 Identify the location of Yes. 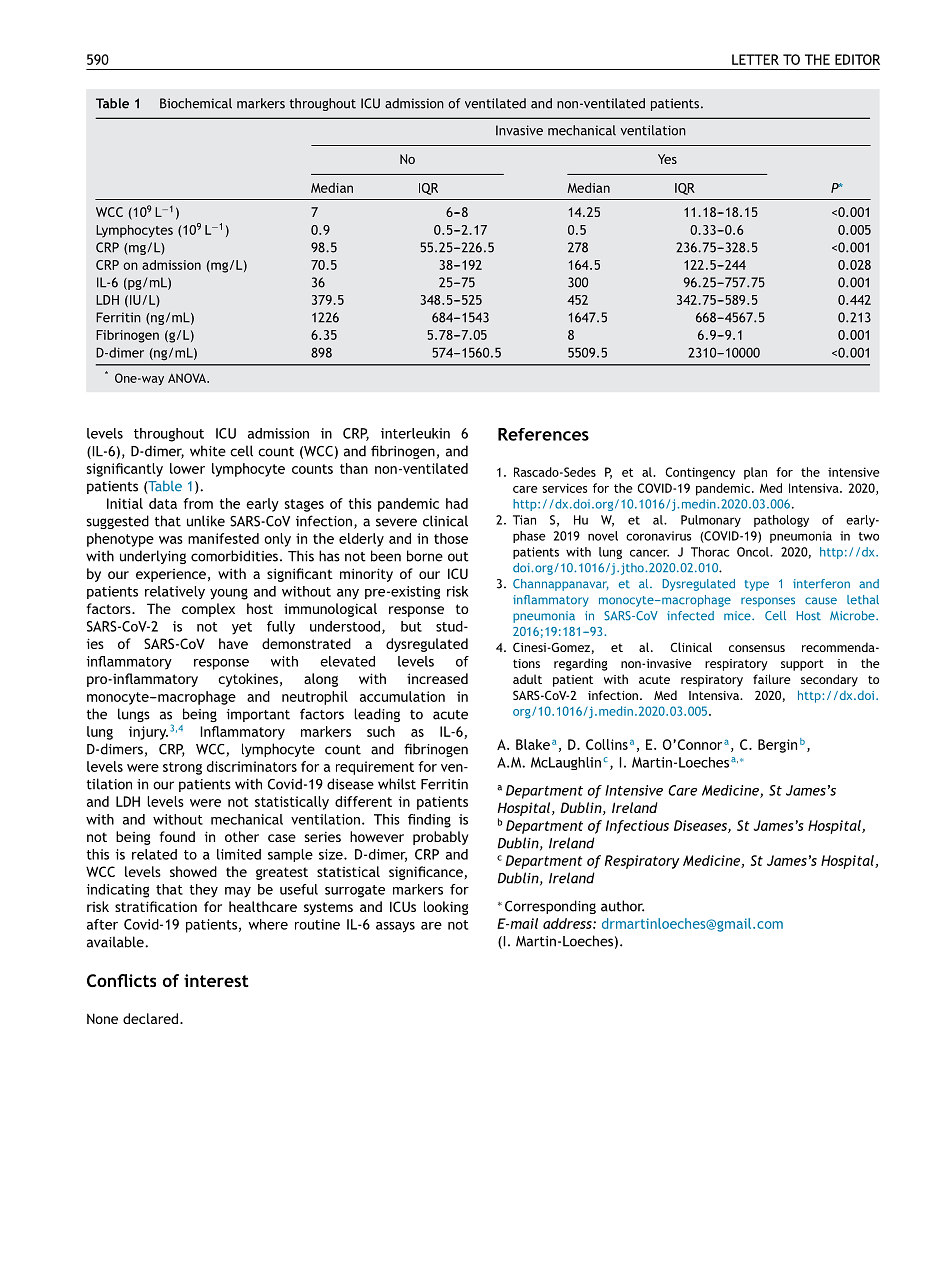
(667, 159).
